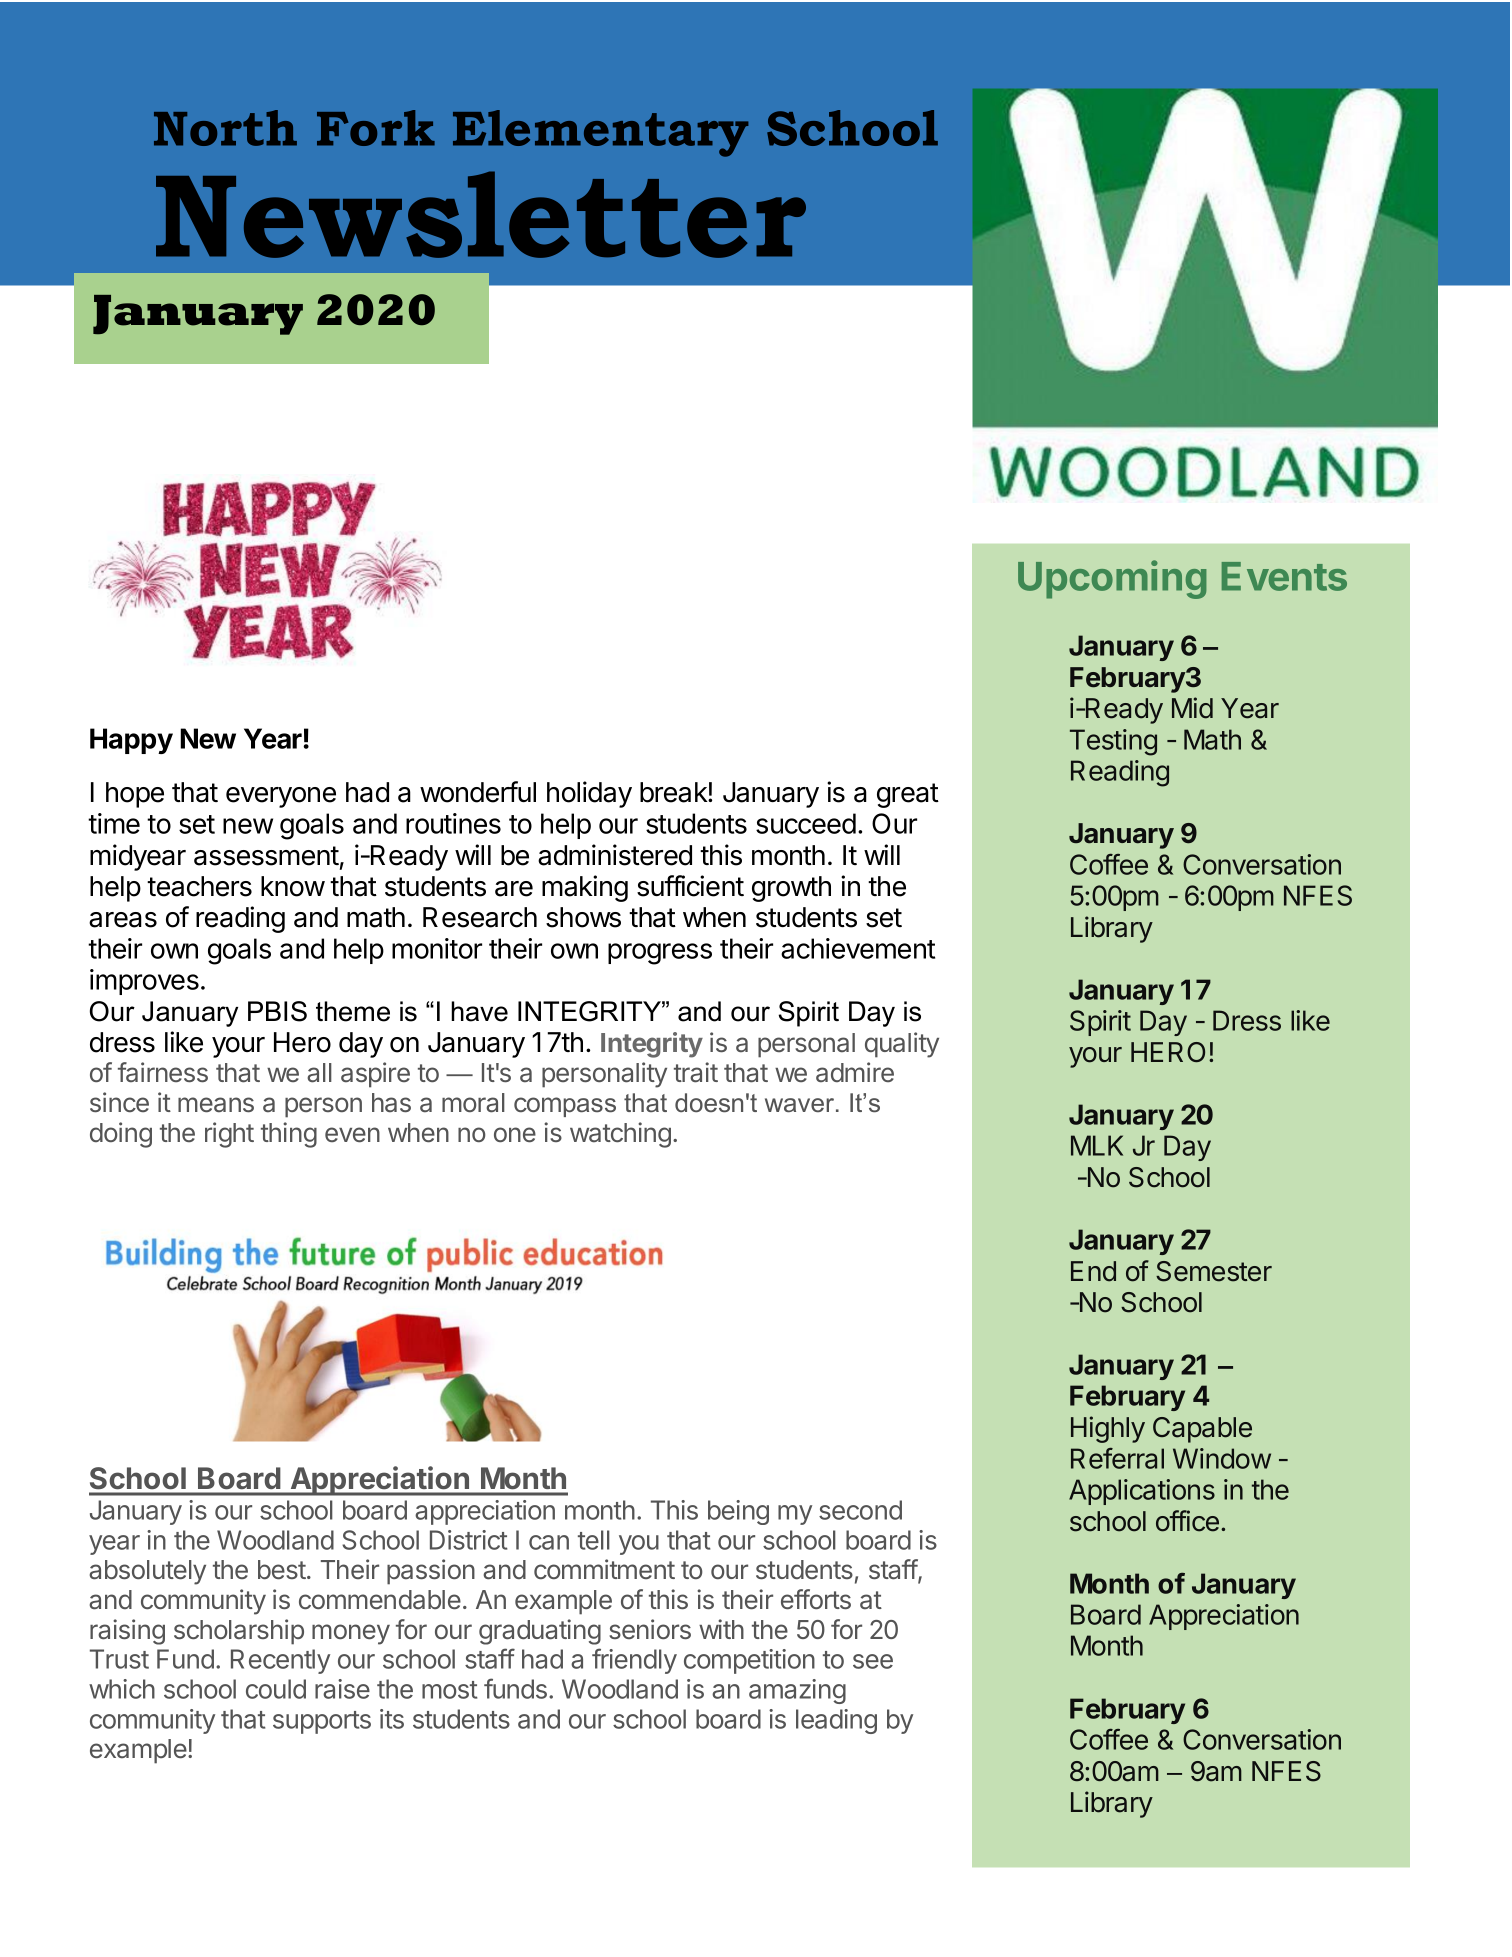  Describe the element at coordinates (225, 128) in the screenshot. I see `North` at that location.
